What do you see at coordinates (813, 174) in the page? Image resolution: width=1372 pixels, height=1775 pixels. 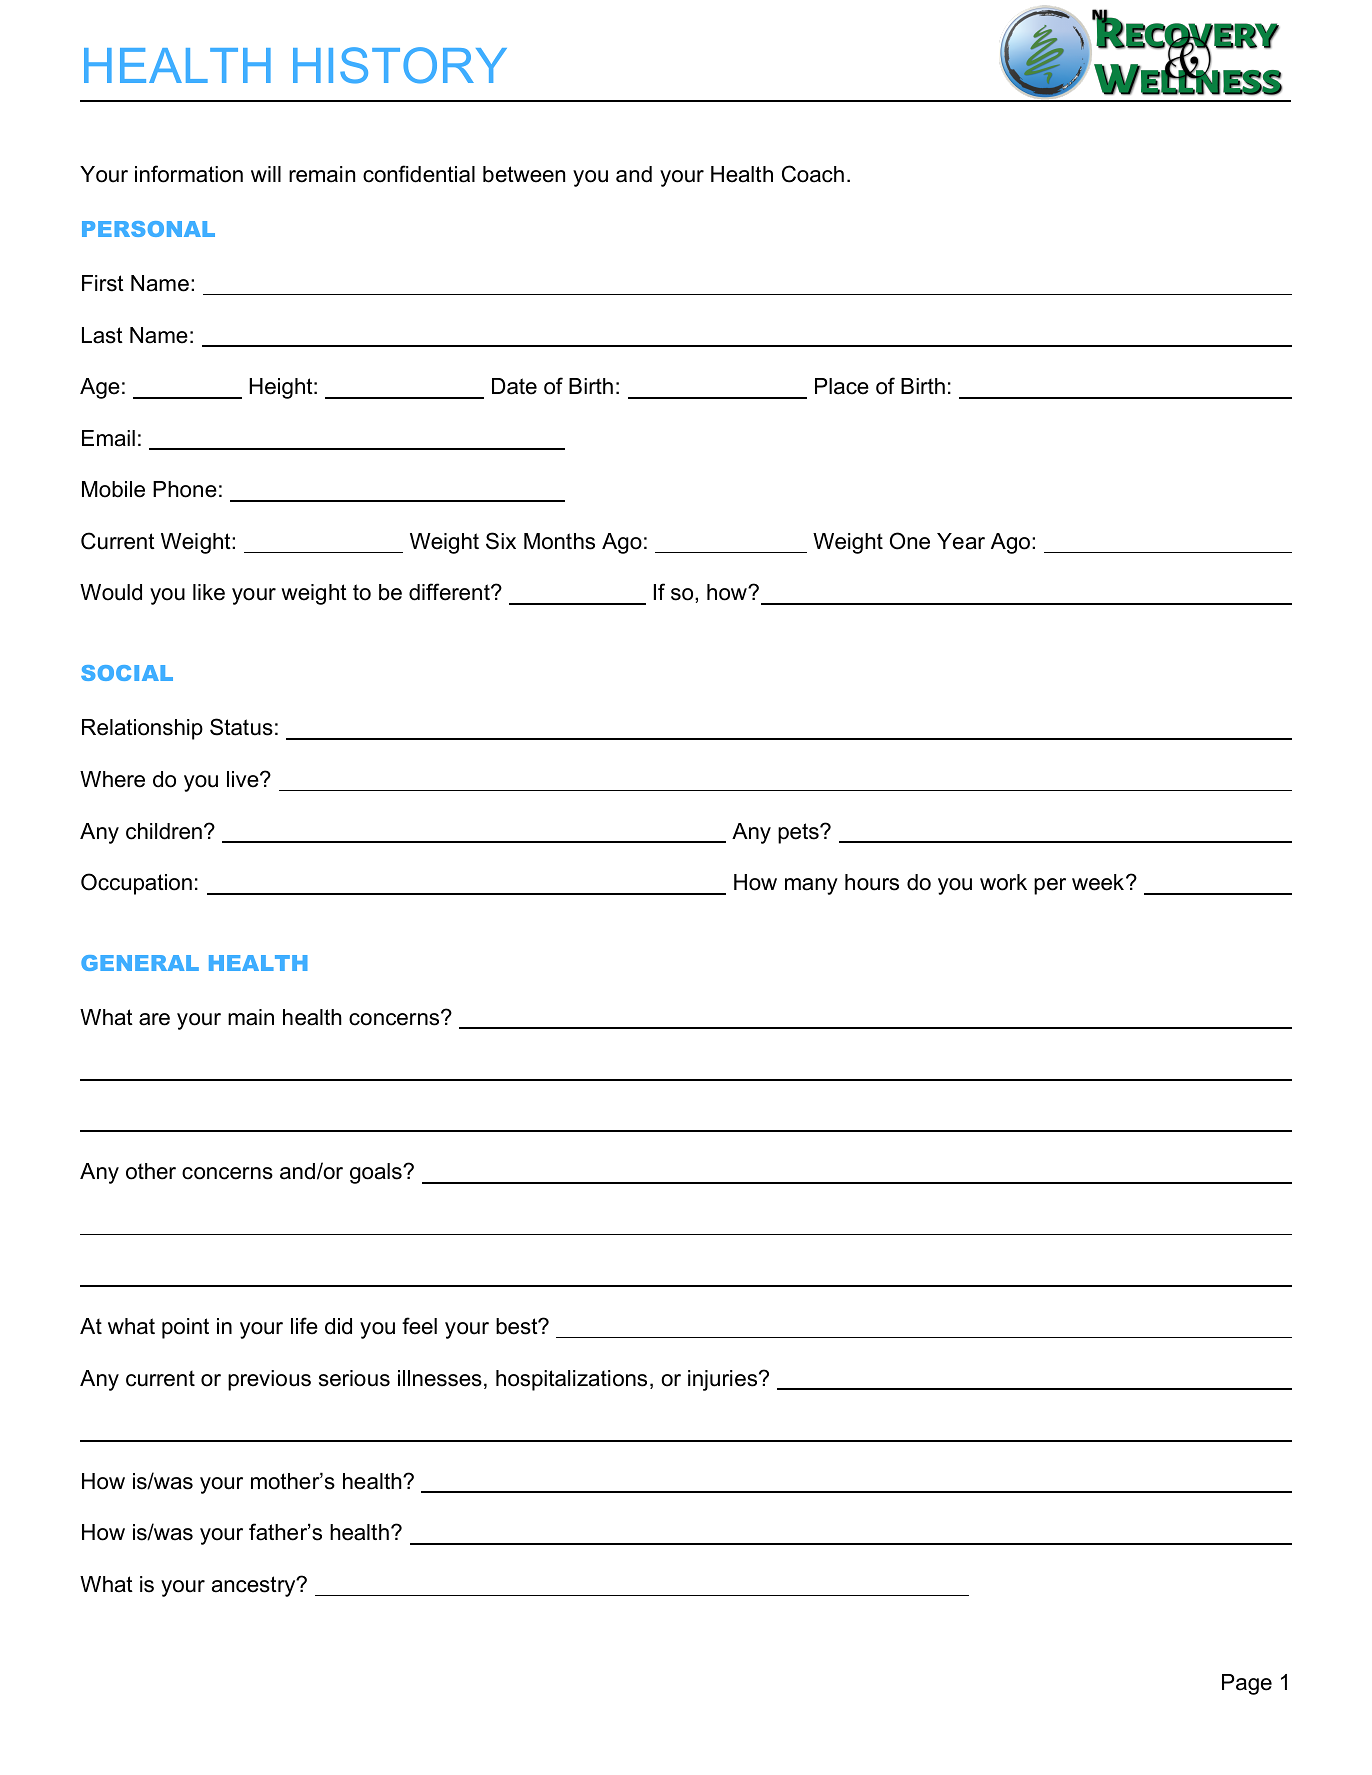 I see `Coach` at bounding box center [813, 174].
